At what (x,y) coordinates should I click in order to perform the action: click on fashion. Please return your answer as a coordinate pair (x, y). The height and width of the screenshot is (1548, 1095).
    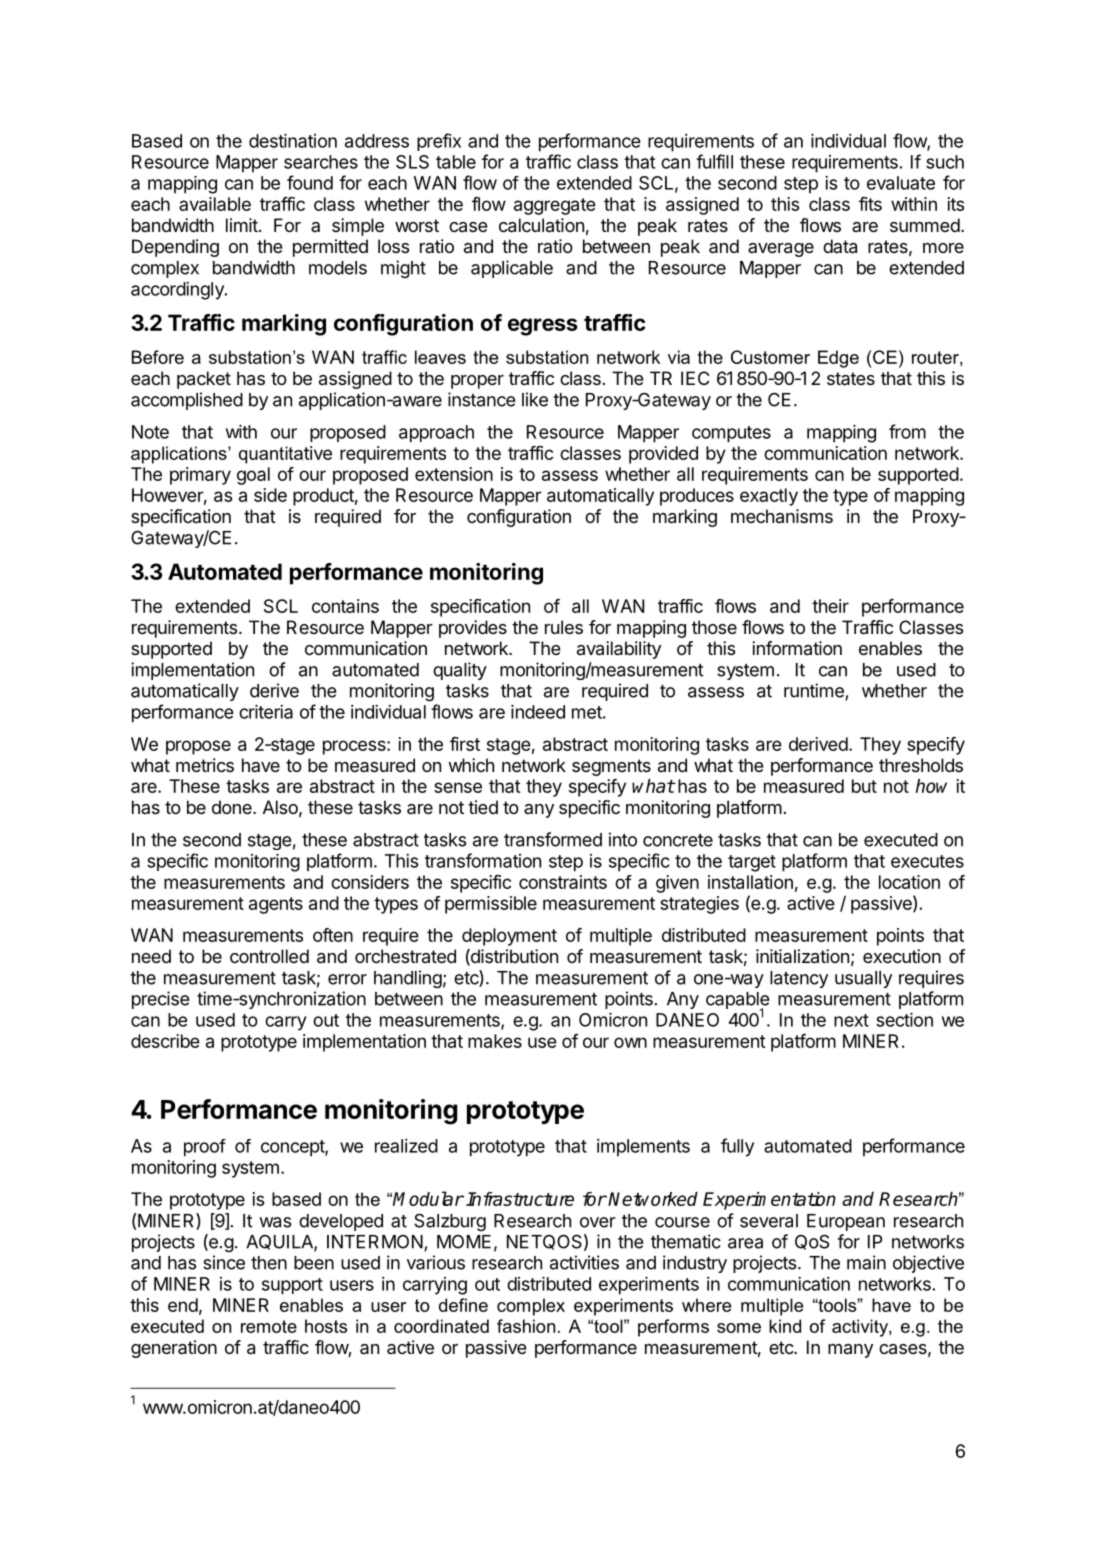
    Looking at the image, I should click on (526, 1326).
